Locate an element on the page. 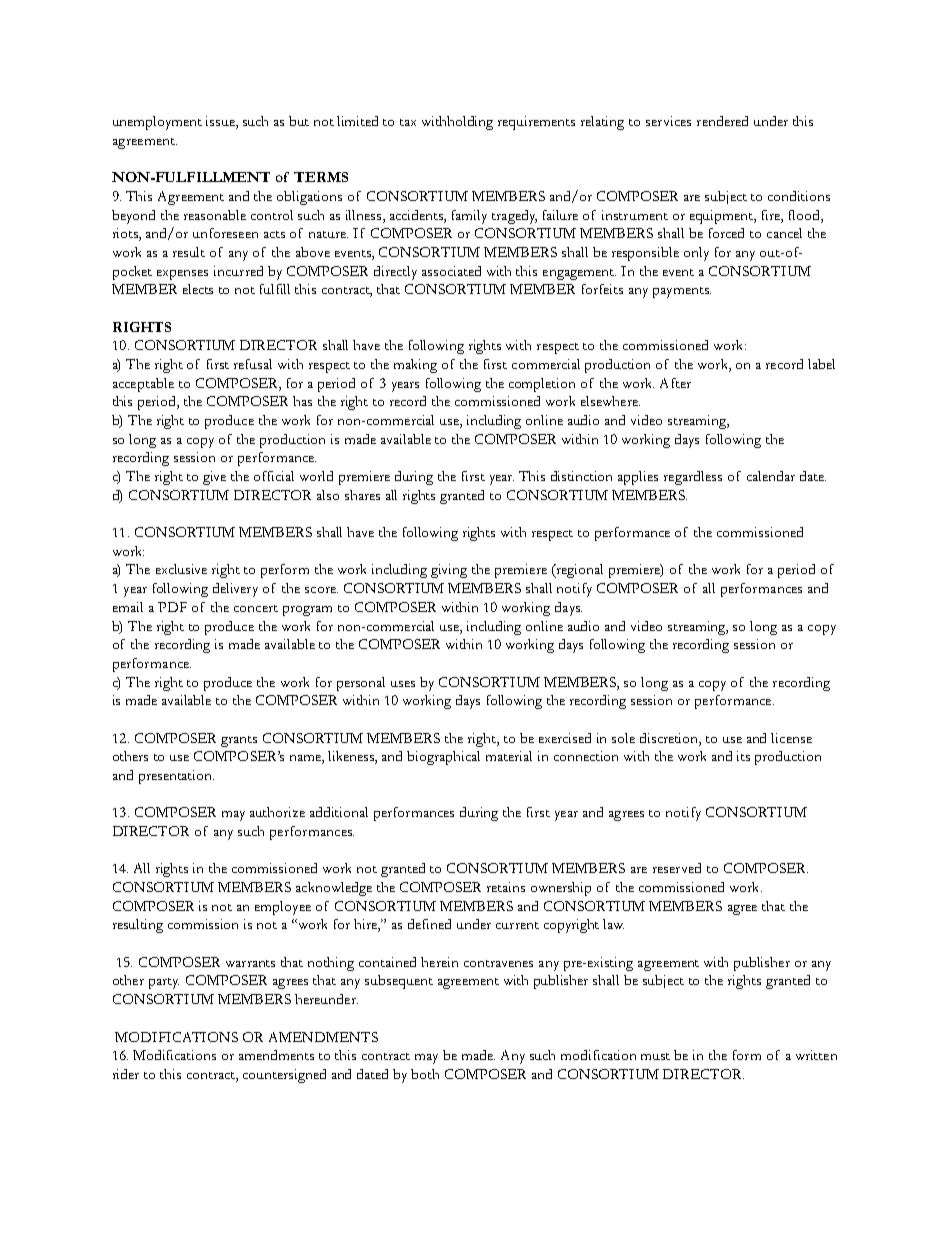 The height and width of the document is (1233, 952). rendered is located at coordinates (722, 121).
